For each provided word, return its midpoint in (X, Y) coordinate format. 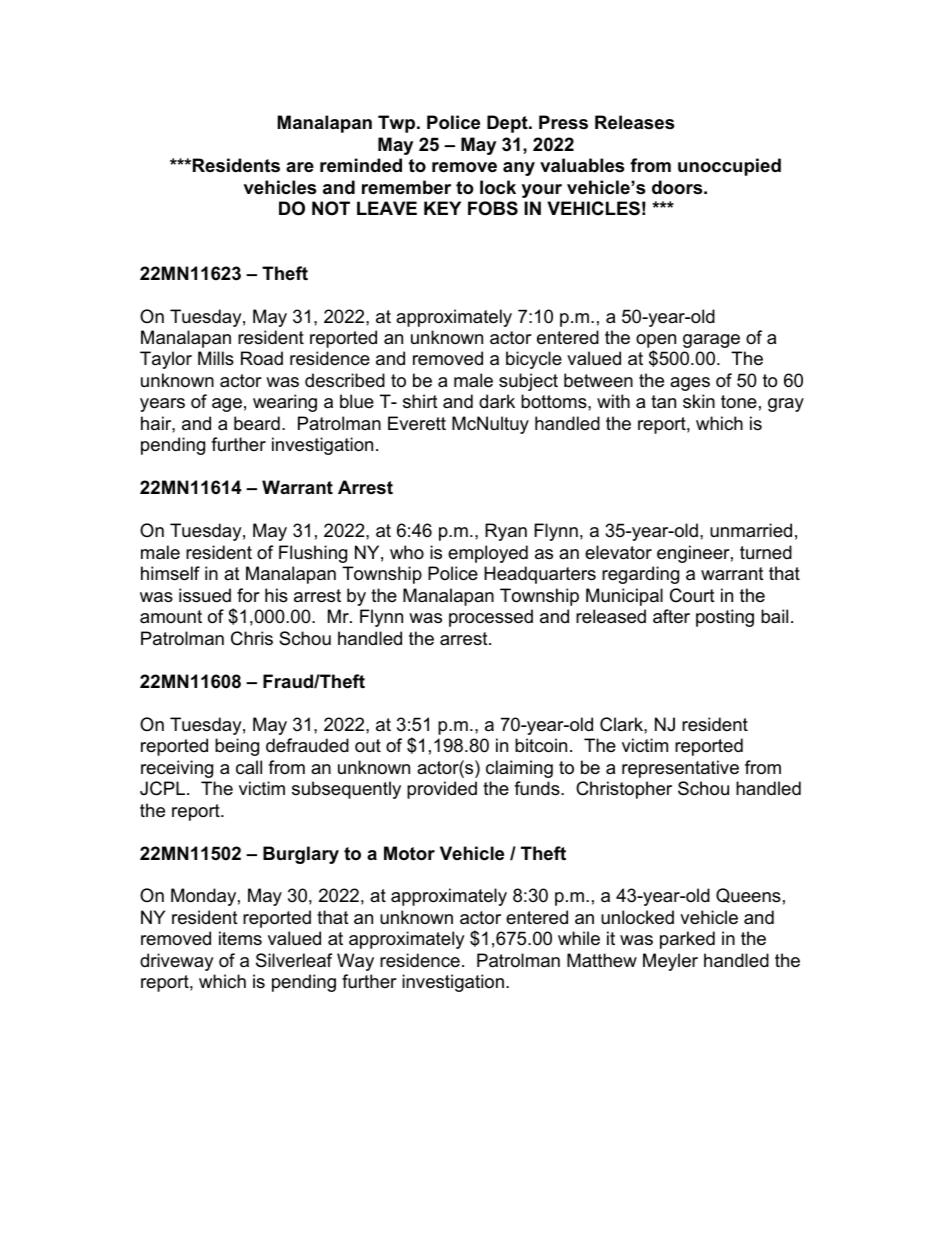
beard (257, 423)
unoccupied (729, 167)
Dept (508, 124)
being (237, 747)
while (579, 938)
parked (687, 940)
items (240, 938)
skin (699, 401)
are (300, 167)
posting (725, 618)
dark (497, 401)
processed (491, 618)
